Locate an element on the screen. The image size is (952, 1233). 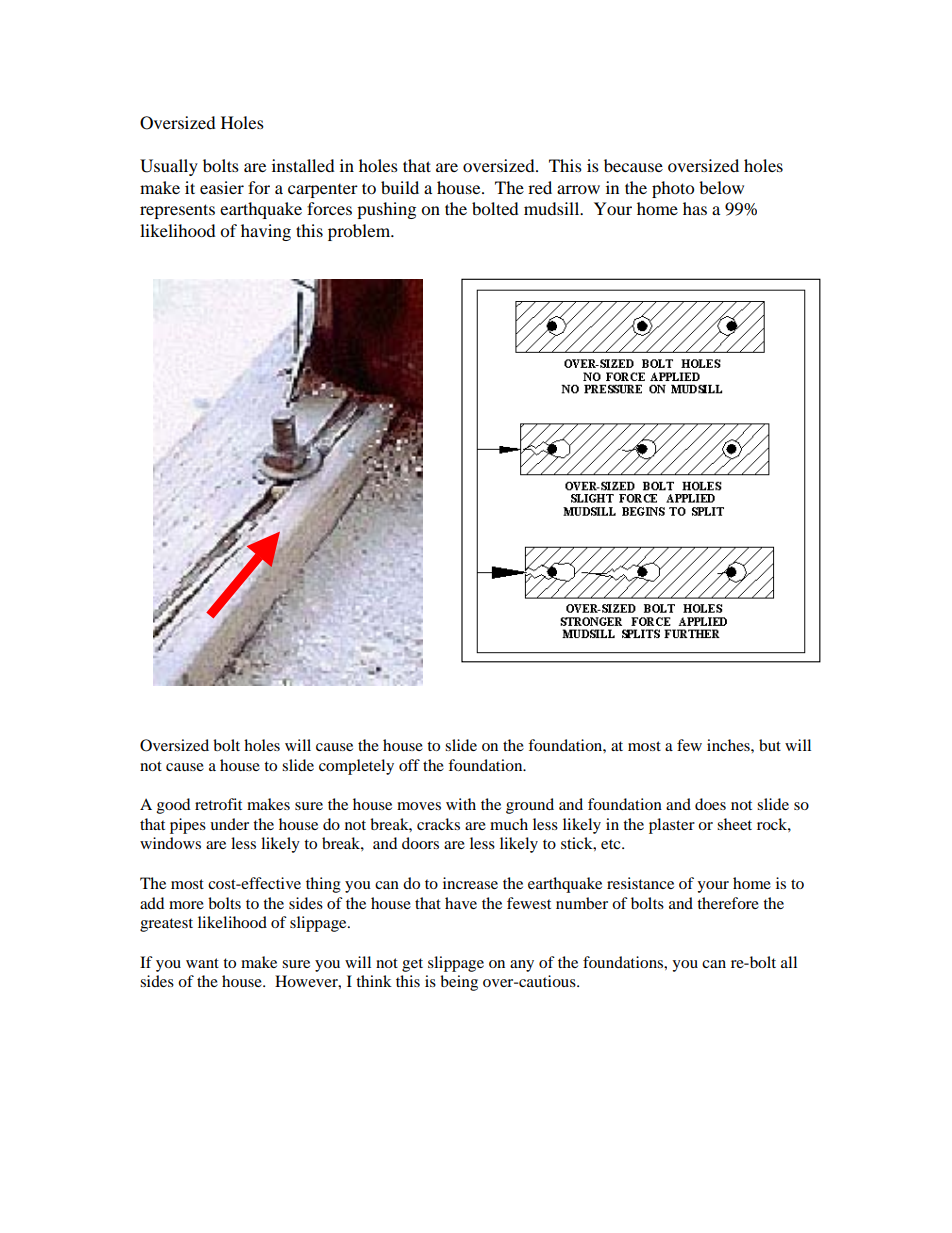
with is located at coordinates (461, 804).
